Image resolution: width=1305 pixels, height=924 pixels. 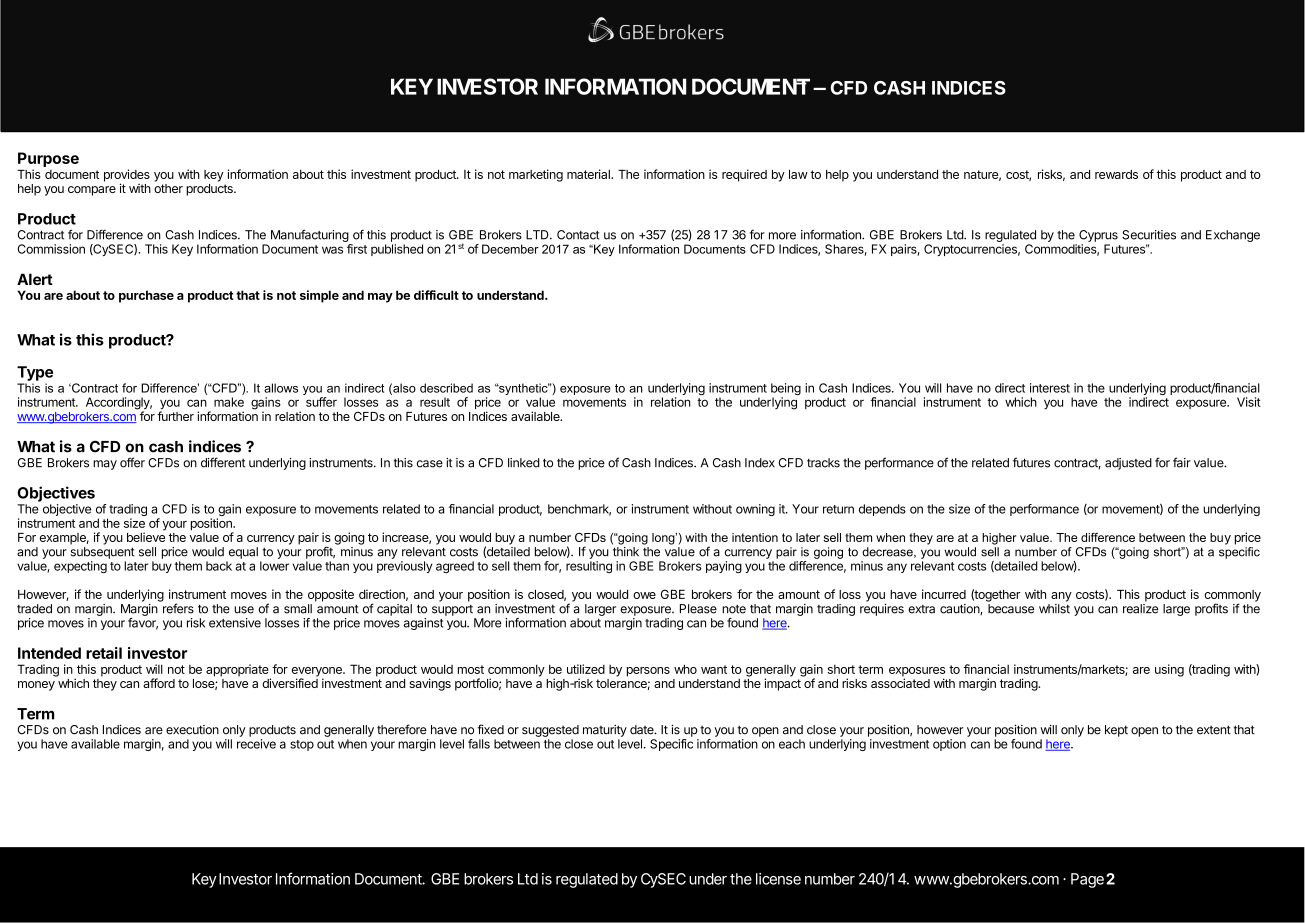 I want to click on rewards, so click(x=1116, y=174).
